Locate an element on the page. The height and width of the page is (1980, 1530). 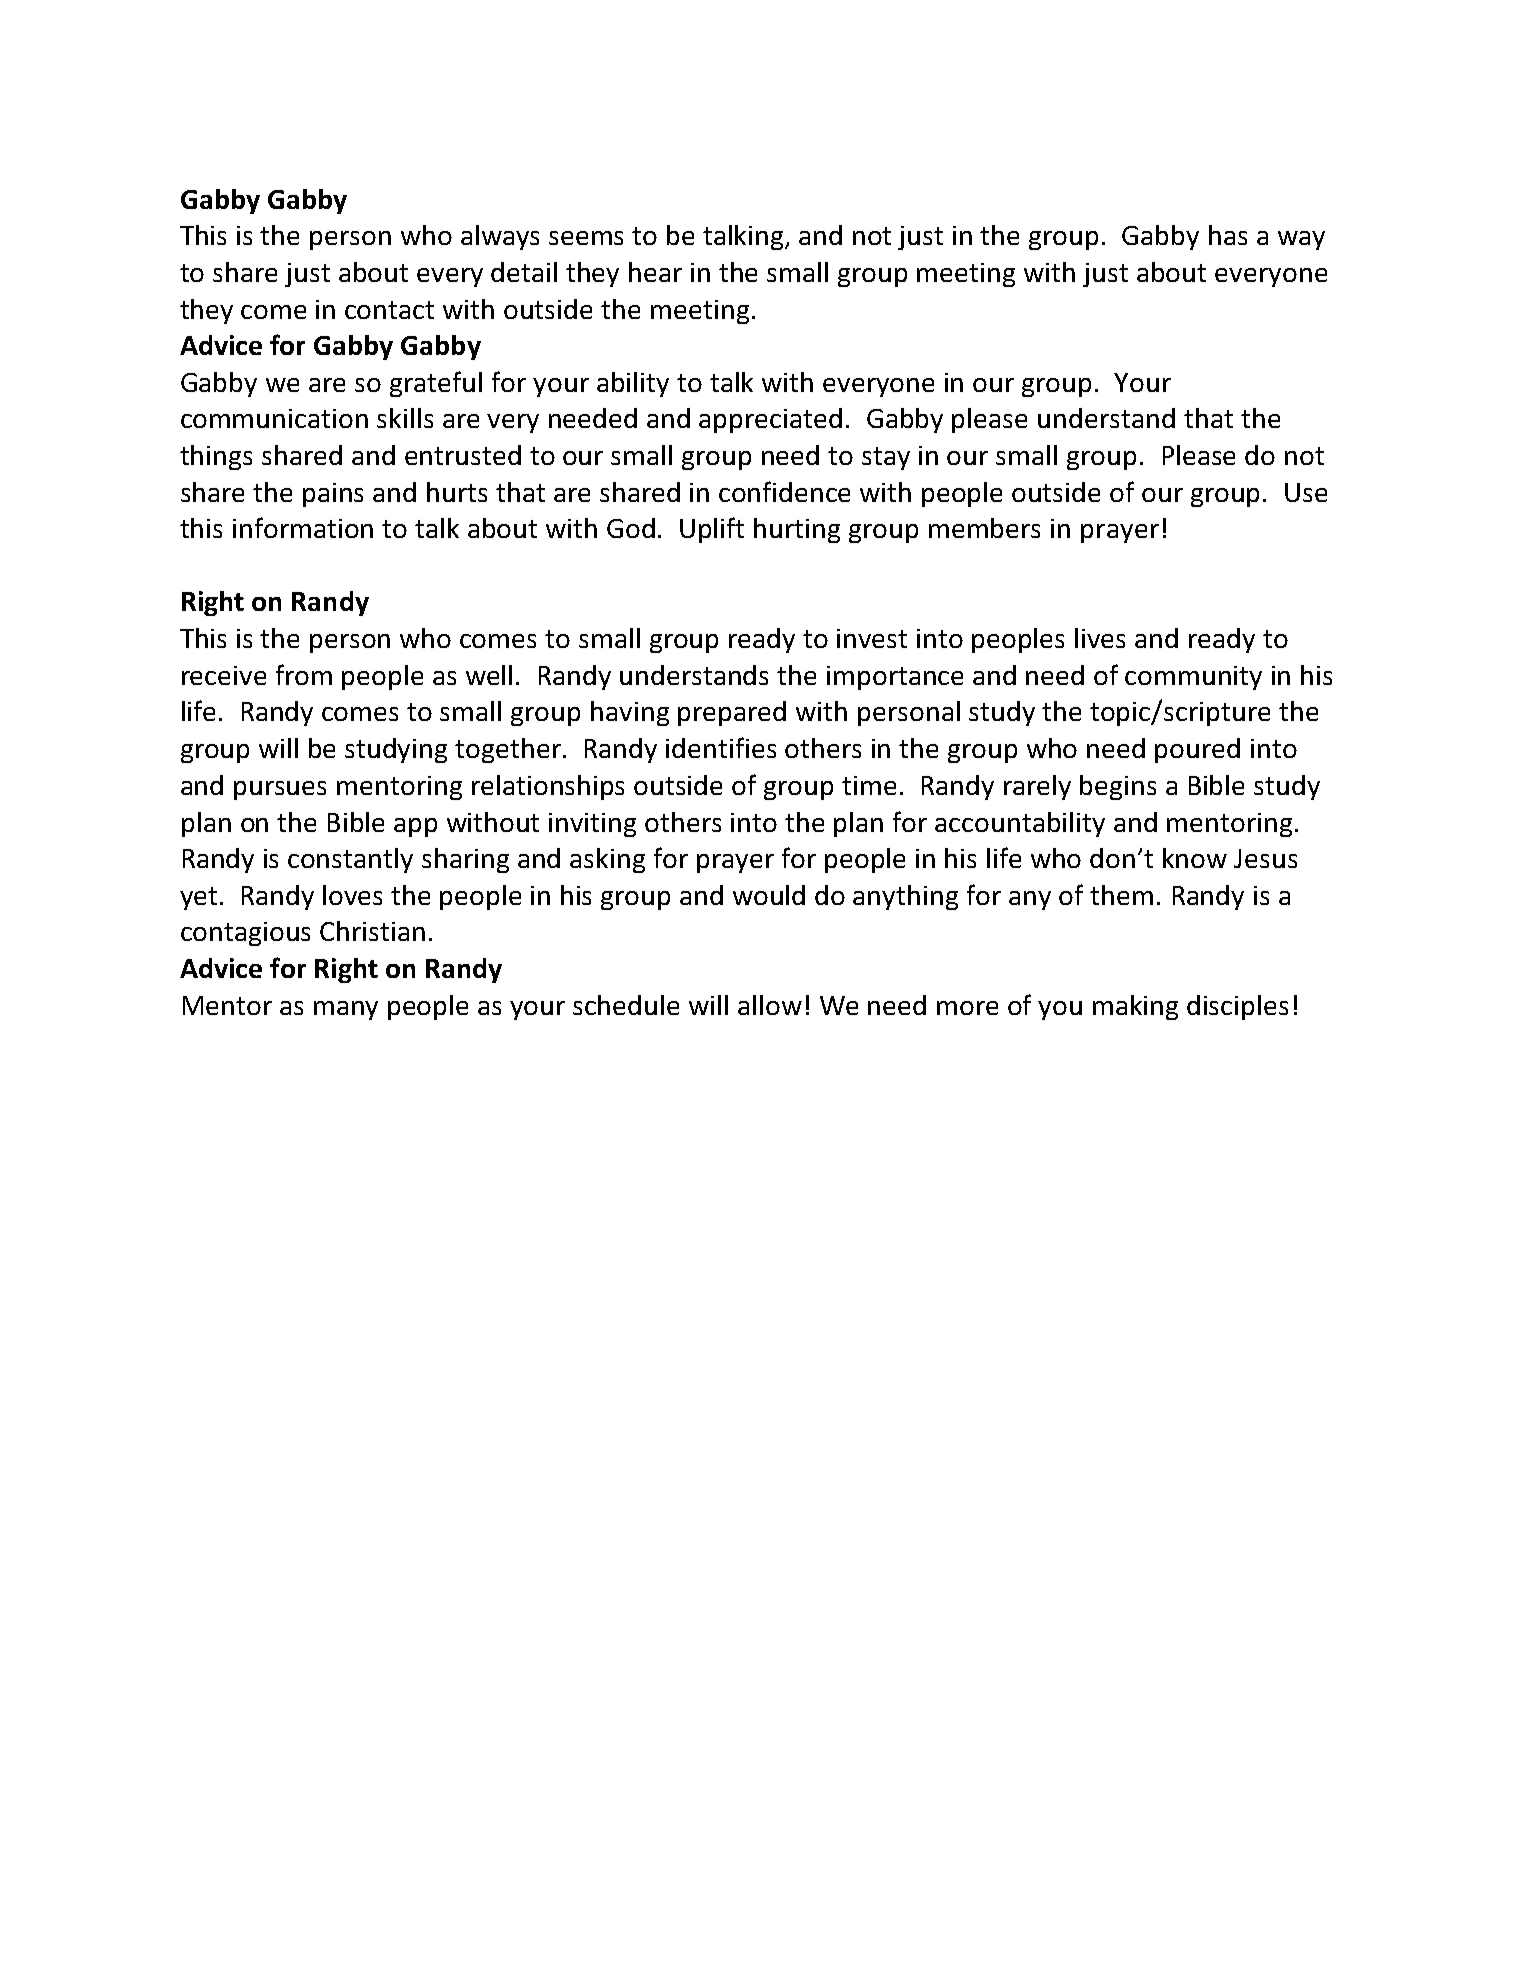
contact is located at coordinates (389, 310).
